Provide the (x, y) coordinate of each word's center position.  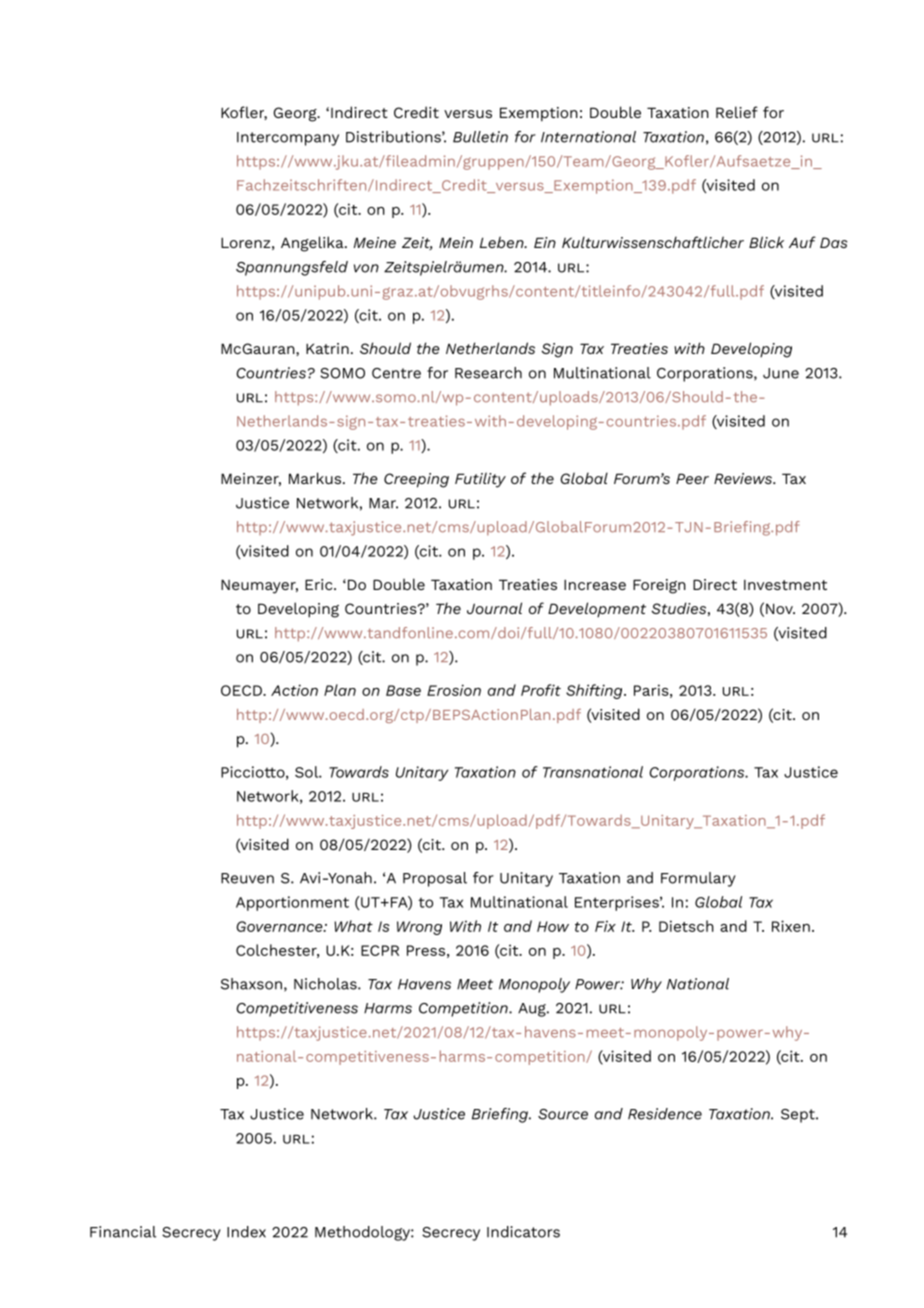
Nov (780, 608)
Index (246, 1232)
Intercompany (288, 139)
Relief (737, 112)
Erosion (454, 690)
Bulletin (480, 137)
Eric (320, 584)
